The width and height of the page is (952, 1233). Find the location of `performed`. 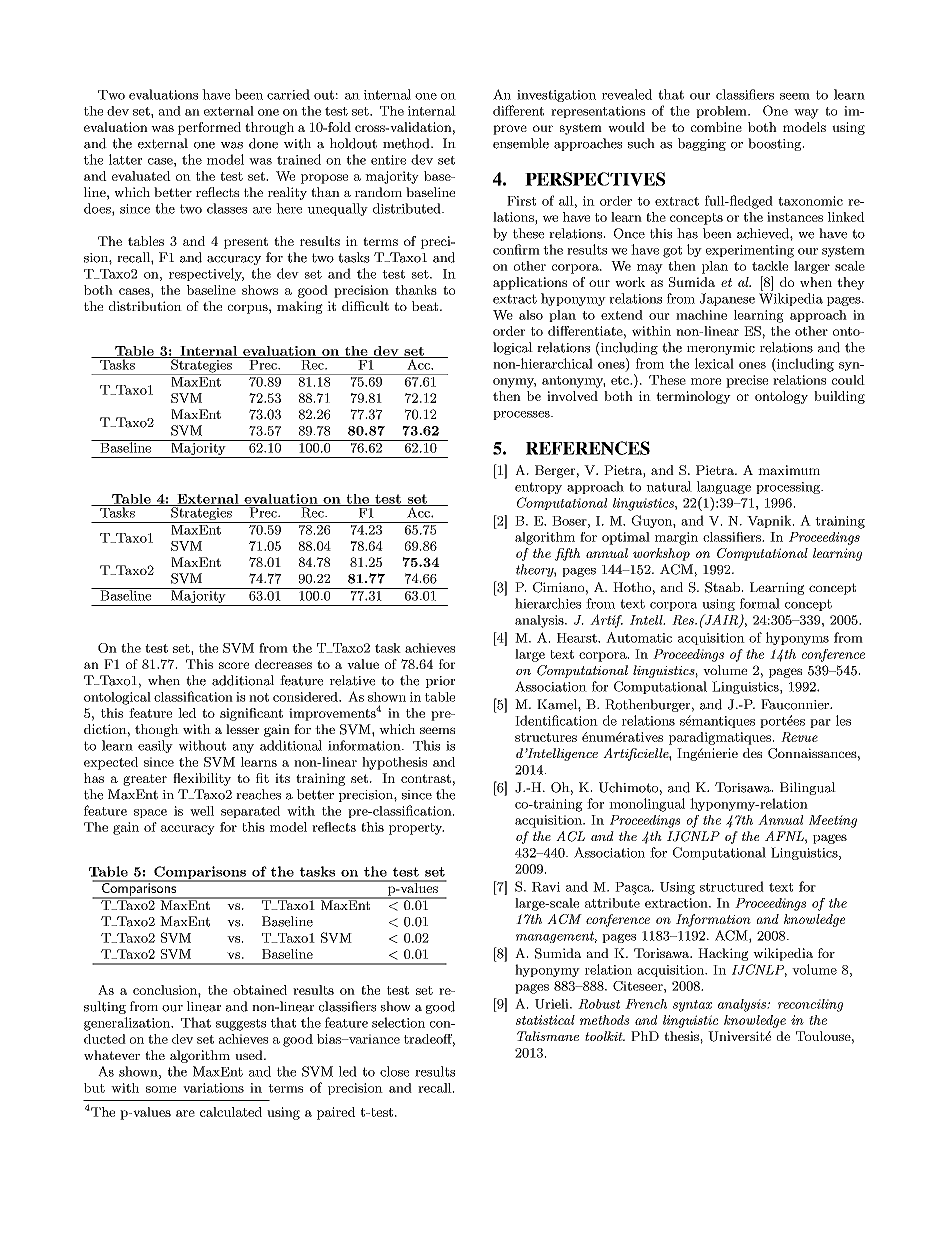

performed is located at coordinates (209, 128).
